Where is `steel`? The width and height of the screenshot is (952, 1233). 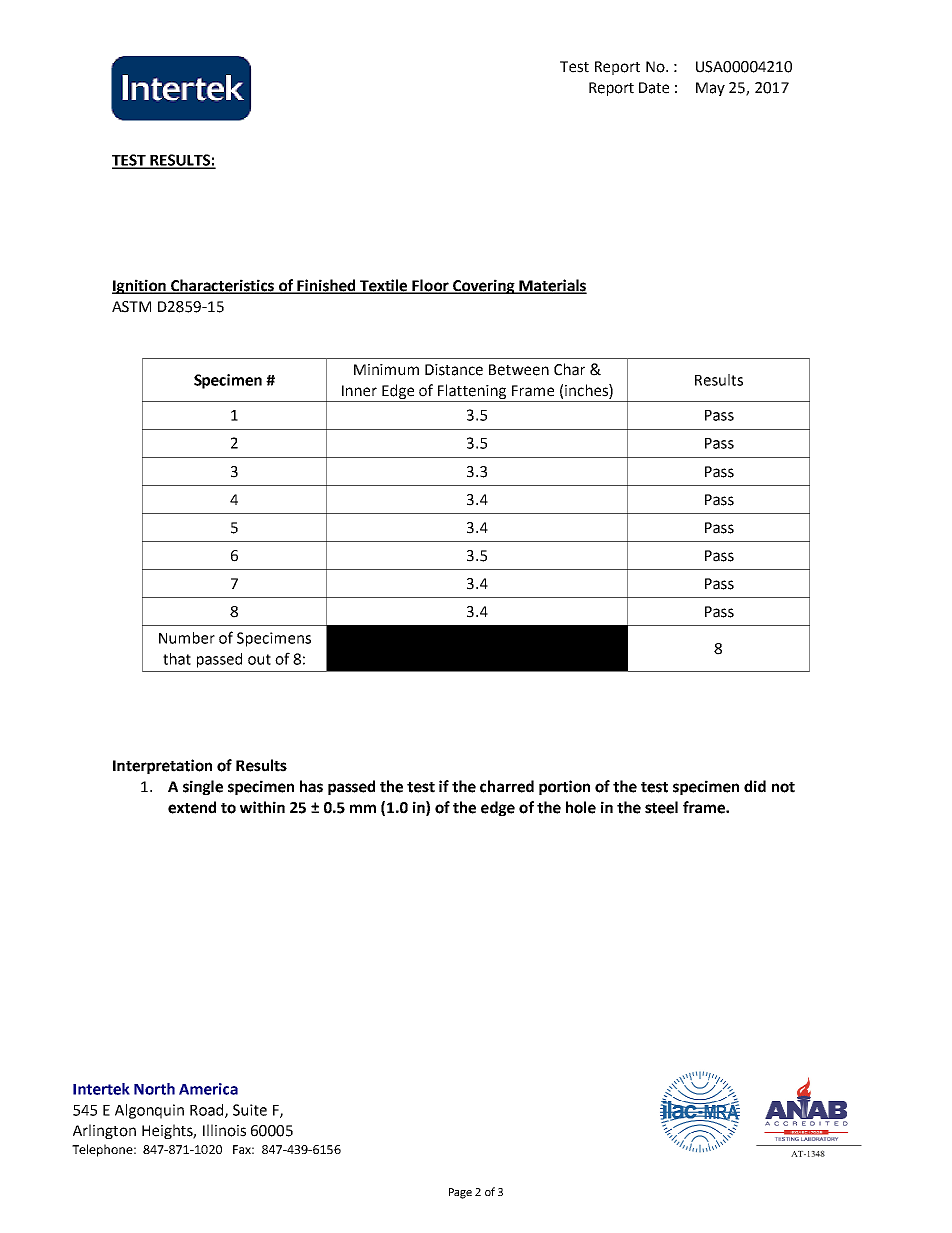
steel is located at coordinates (661, 807).
